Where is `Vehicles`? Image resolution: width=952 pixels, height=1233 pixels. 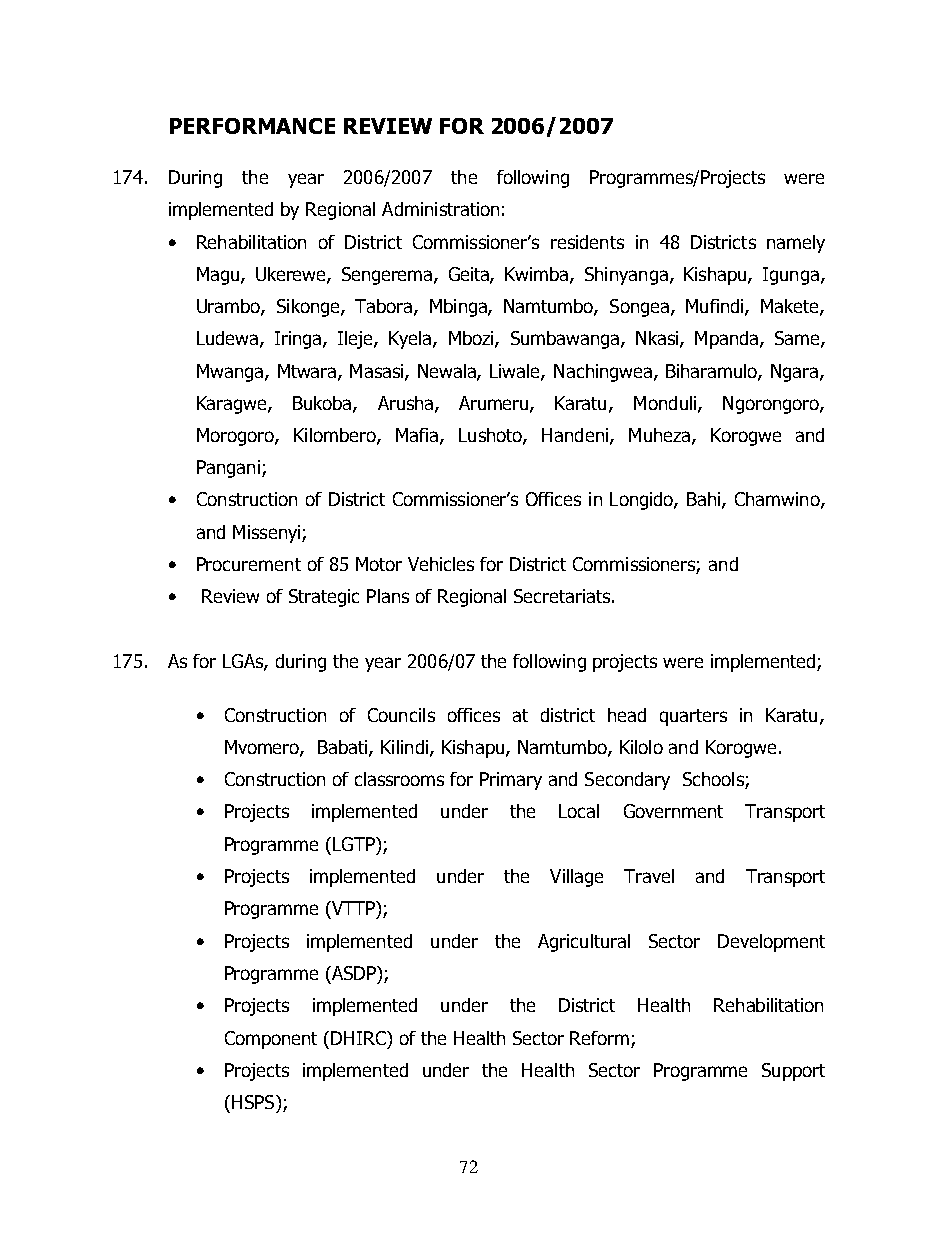 Vehicles is located at coordinates (441, 564).
